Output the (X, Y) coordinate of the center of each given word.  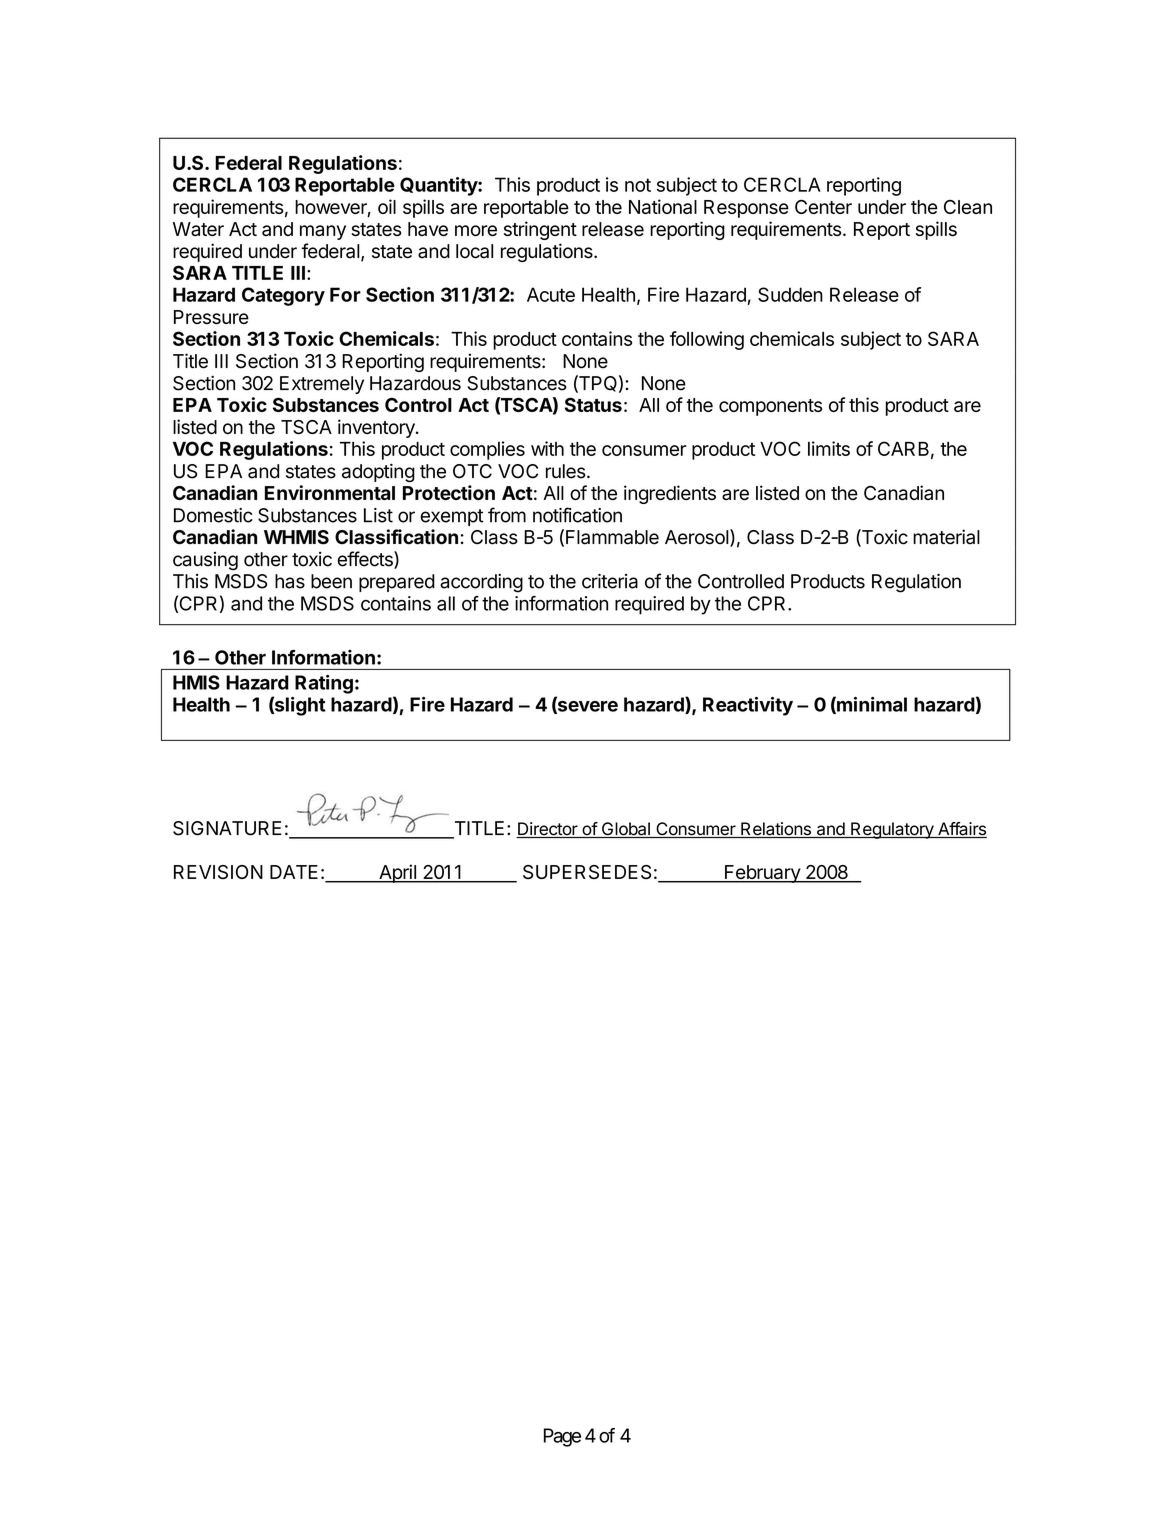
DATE (294, 872)
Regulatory (892, 830)
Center (823, 207)
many (323, 232)
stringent (540, 230)
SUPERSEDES (587, 872)
